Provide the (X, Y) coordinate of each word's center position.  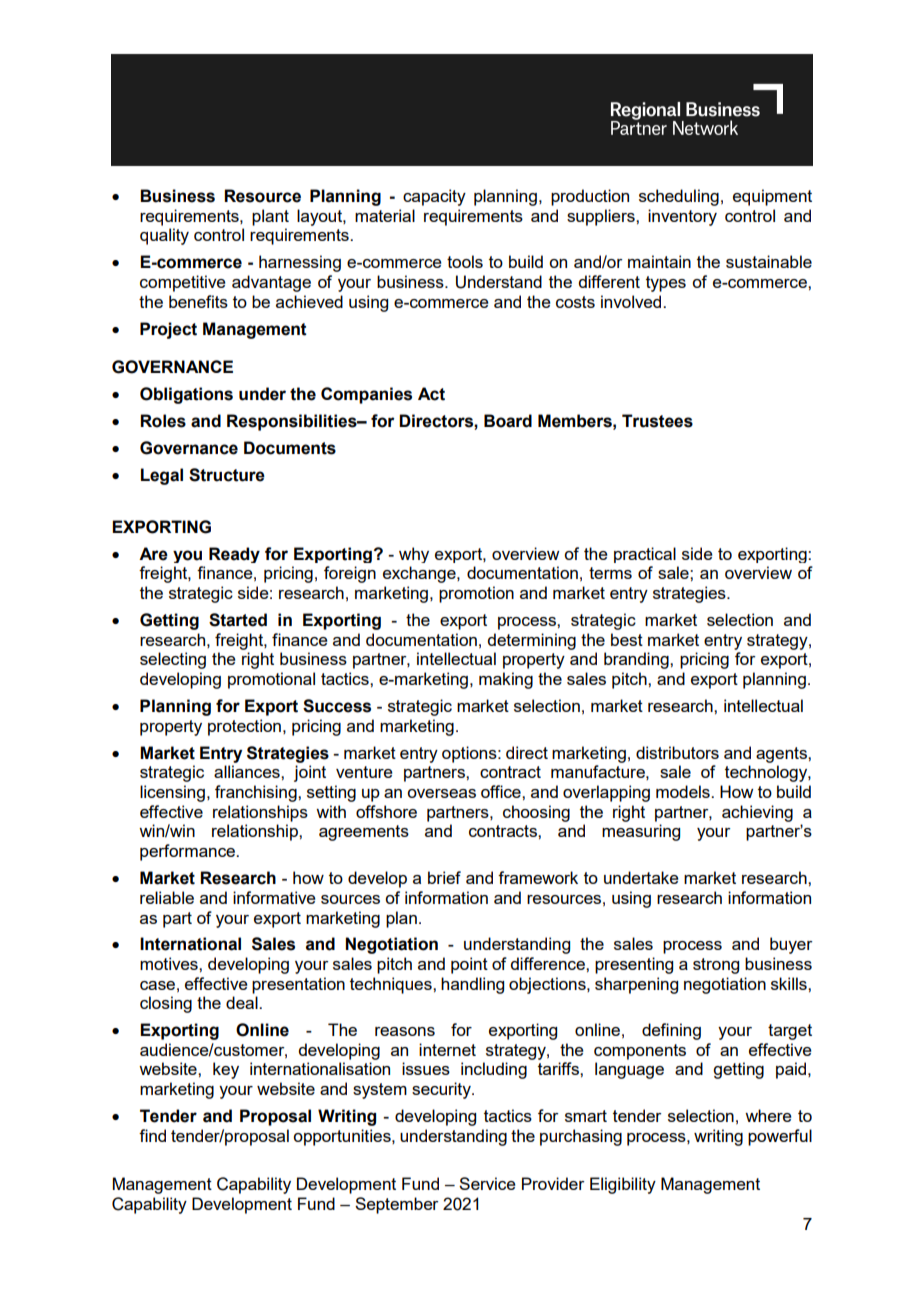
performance (189, 852)
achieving (757, 813)
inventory (682, 217)
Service (487, 1183)
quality (164, 236)
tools (465, 261)
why (414, 555)
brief (444, 877)
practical (645, 555)
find (152, 1135)
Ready (234, 555)
